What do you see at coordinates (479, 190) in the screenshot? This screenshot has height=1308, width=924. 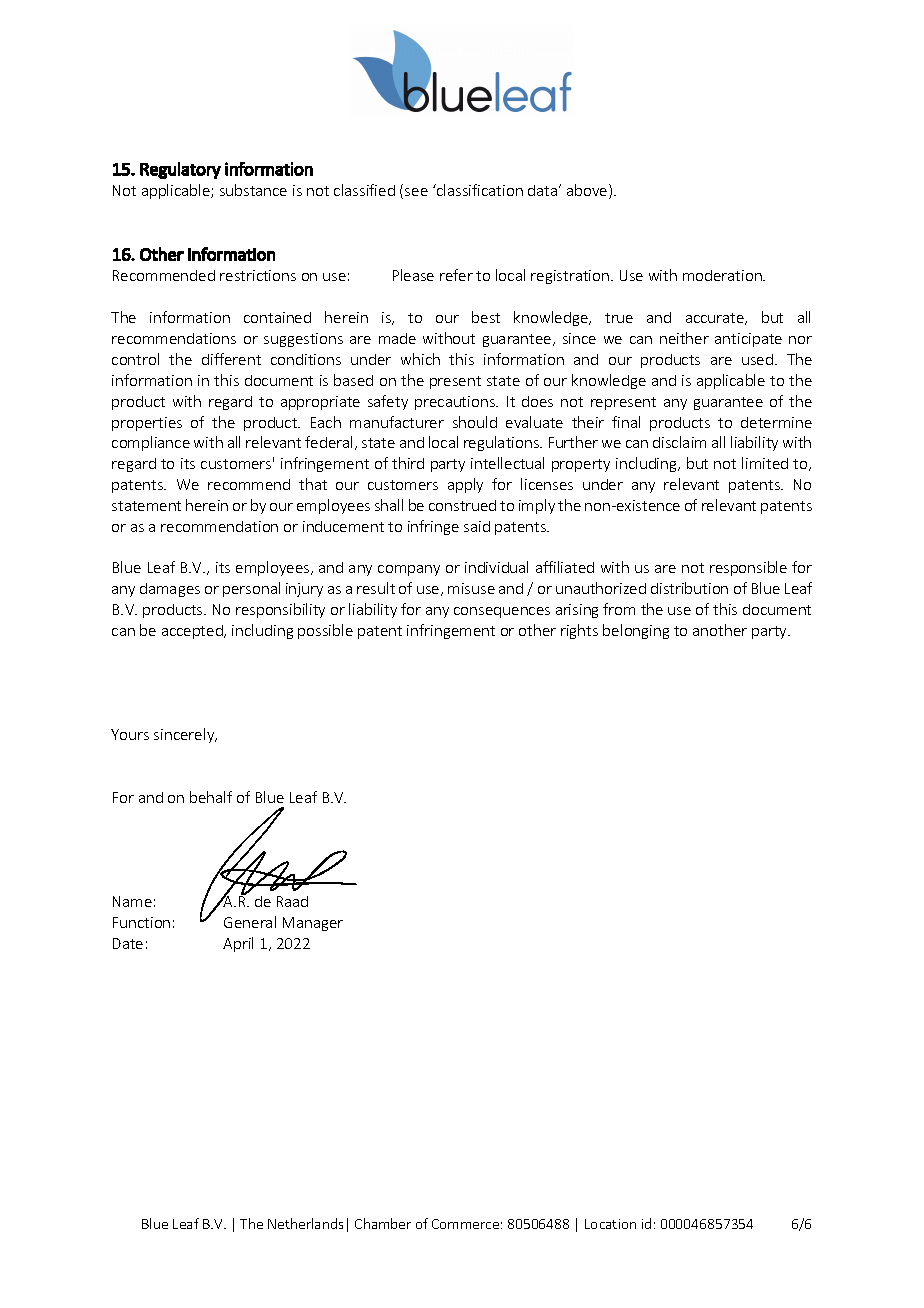 I see `classification` at bounding box center [479, 190].
